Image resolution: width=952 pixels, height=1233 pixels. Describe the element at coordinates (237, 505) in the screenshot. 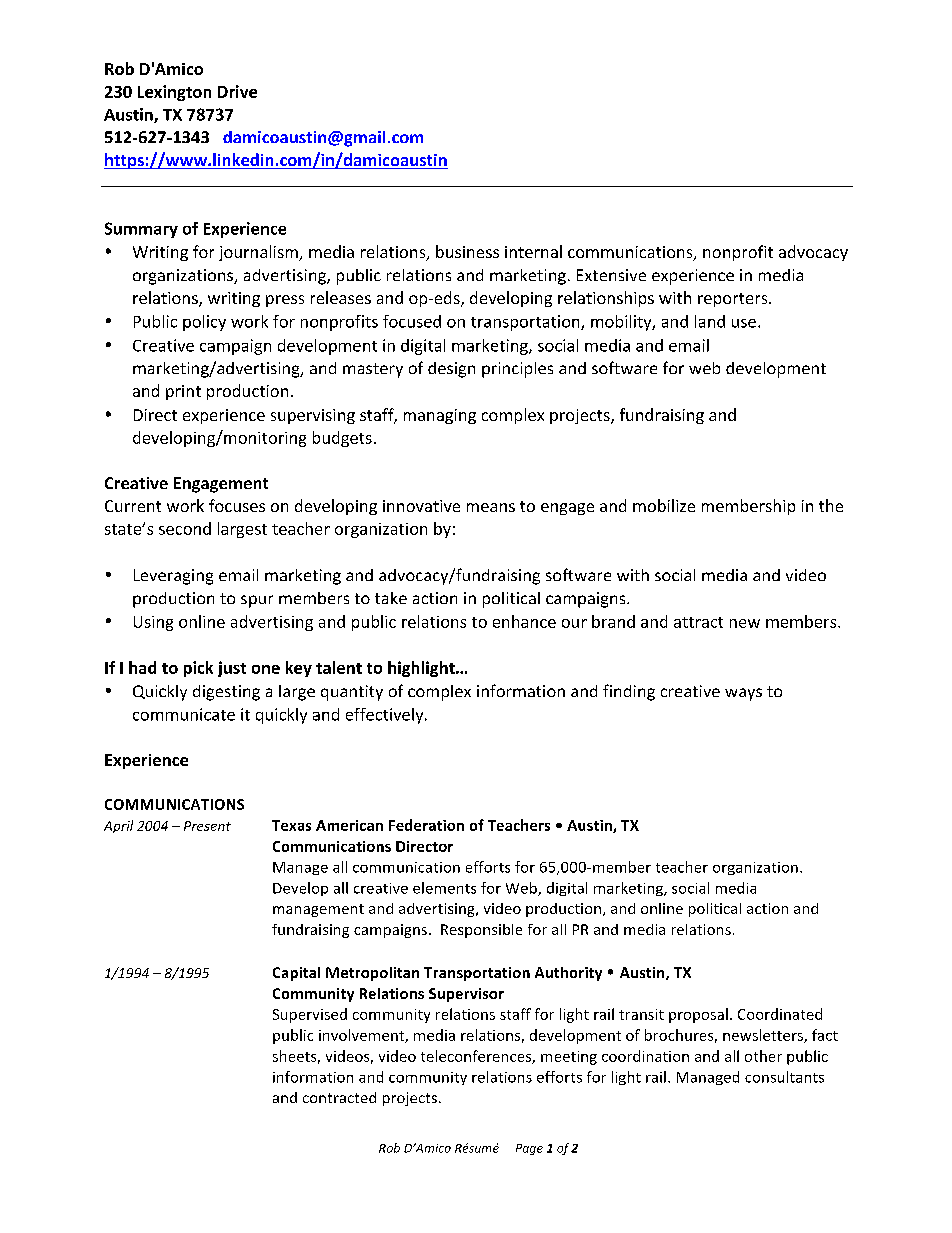

I see `focuses` at that location.
